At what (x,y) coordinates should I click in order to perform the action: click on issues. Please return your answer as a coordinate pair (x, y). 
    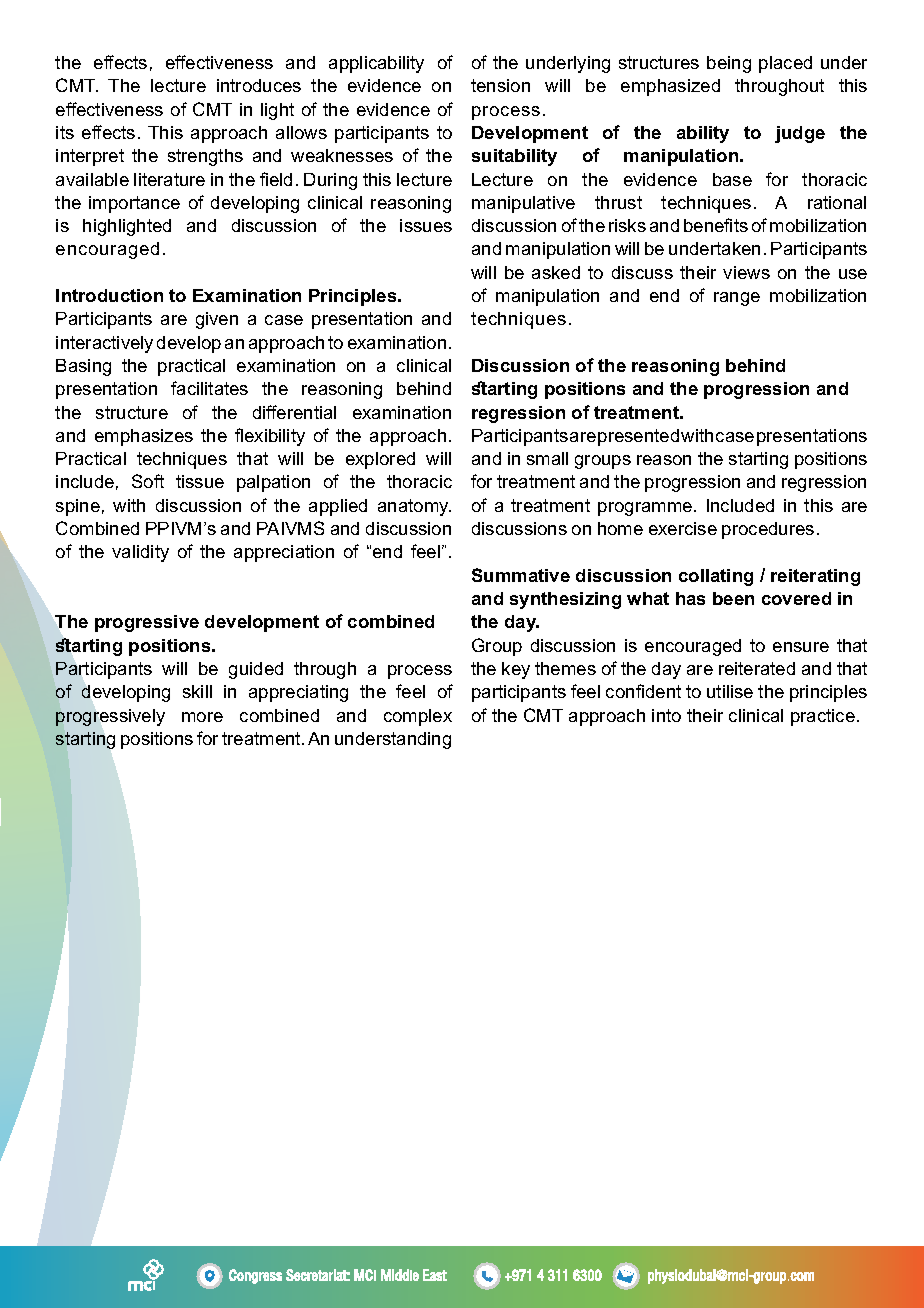
    Looking at the image, I should click on (426, 225).
